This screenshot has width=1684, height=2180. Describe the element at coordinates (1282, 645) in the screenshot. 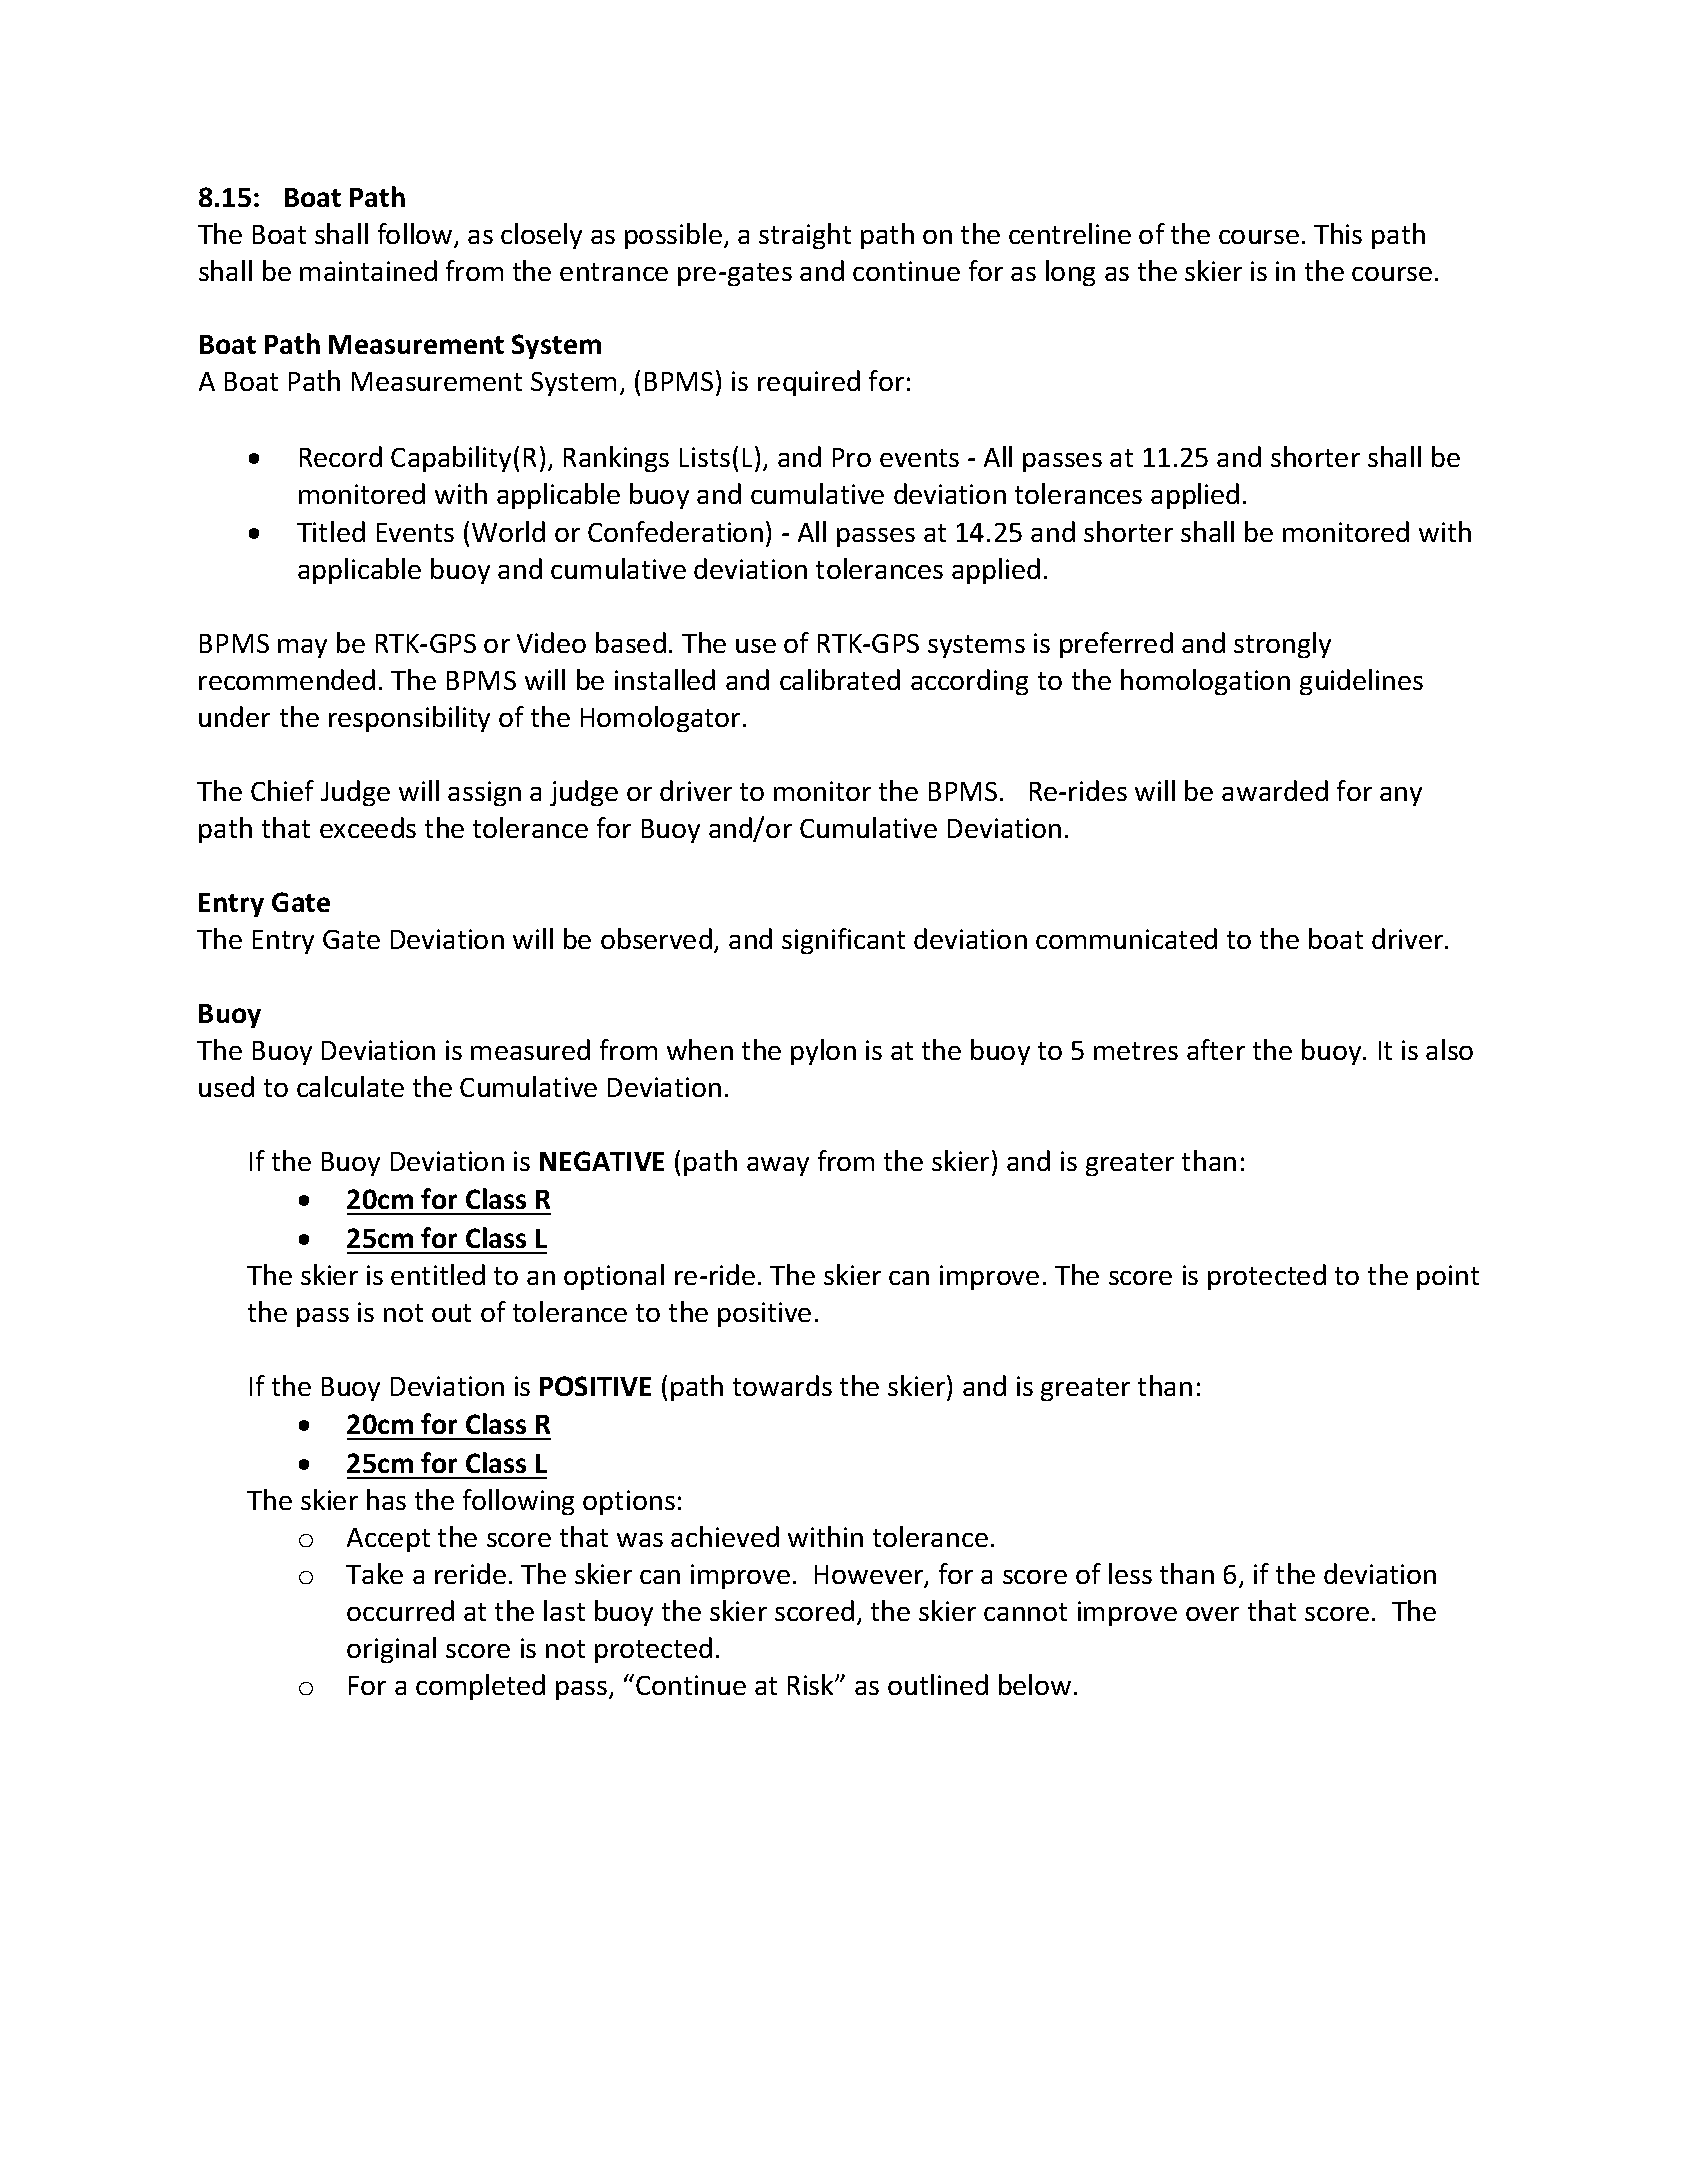

I see `strongly` at that location.
